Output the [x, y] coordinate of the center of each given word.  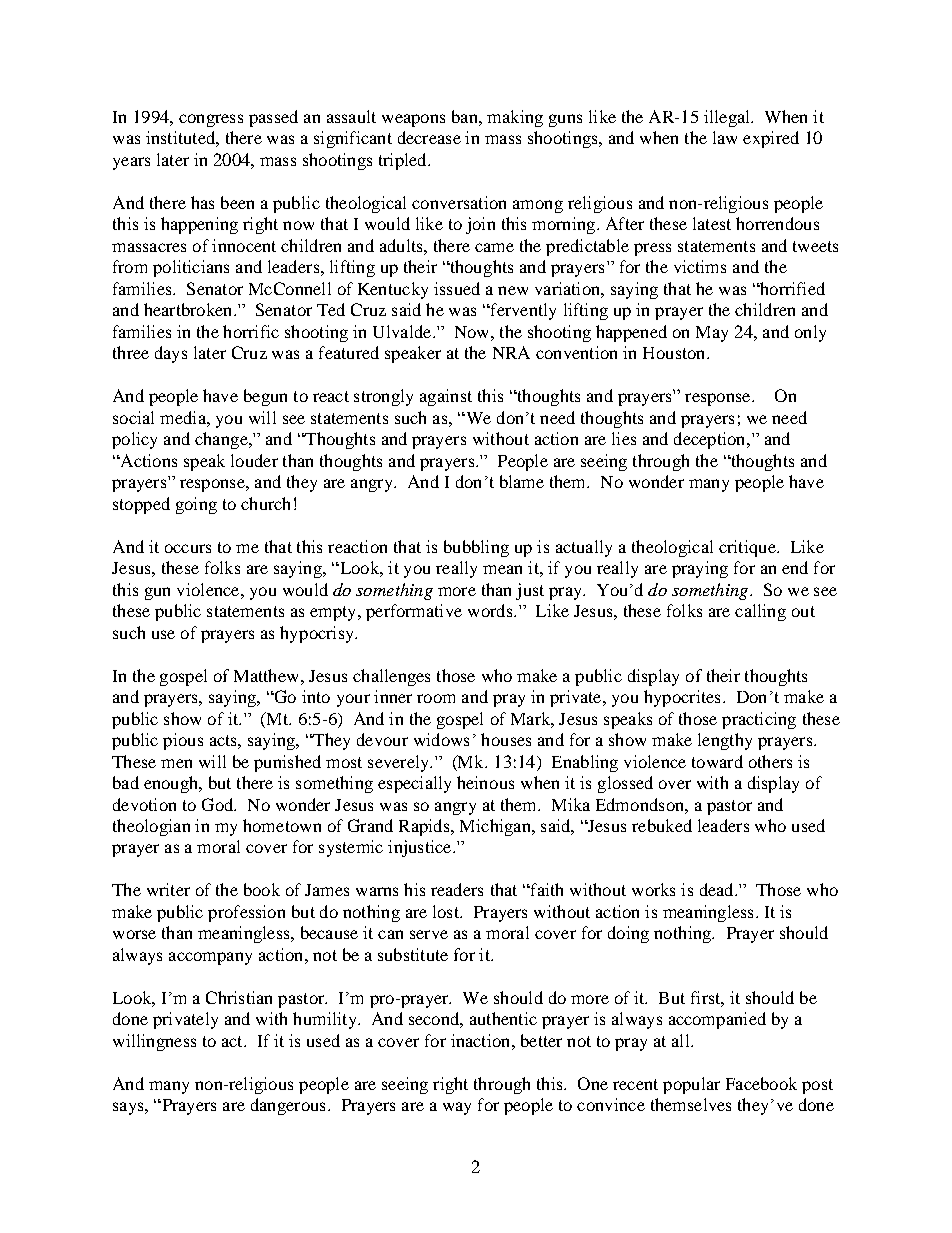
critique [748, 548]
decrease [429, 137]
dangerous [288, 1106]
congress [211, 120]
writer [168, 889]
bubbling [476, 548]
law [725, 137]
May [712, 334]
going [196, 505]
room [436, 698]
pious [183, 741]
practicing [759, 720]
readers [457, 889]
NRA [511, 352]
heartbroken [189, 309]
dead [718, 889]
